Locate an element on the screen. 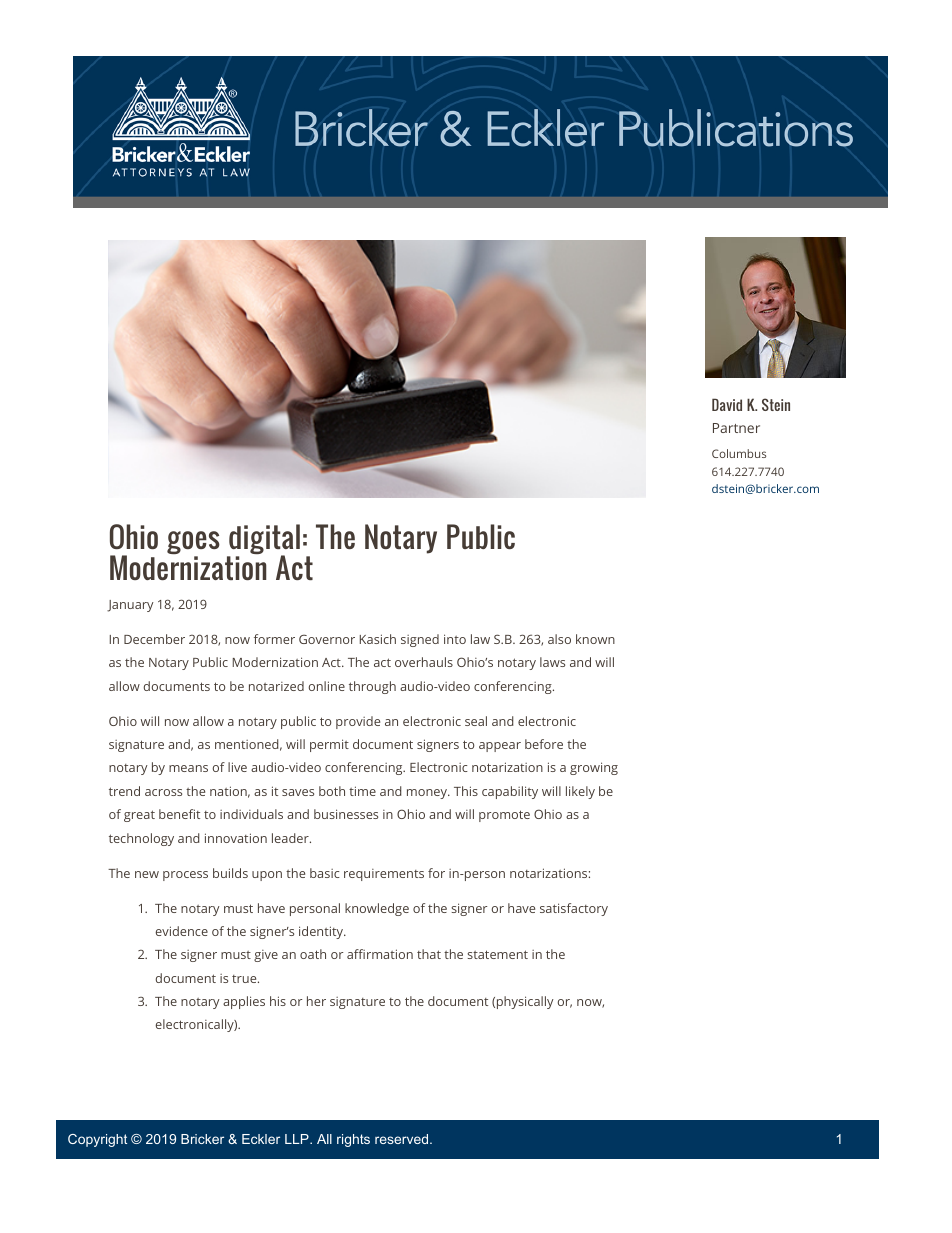 The image size is (952, 1233). goes is located at coordinates (193, 544).
